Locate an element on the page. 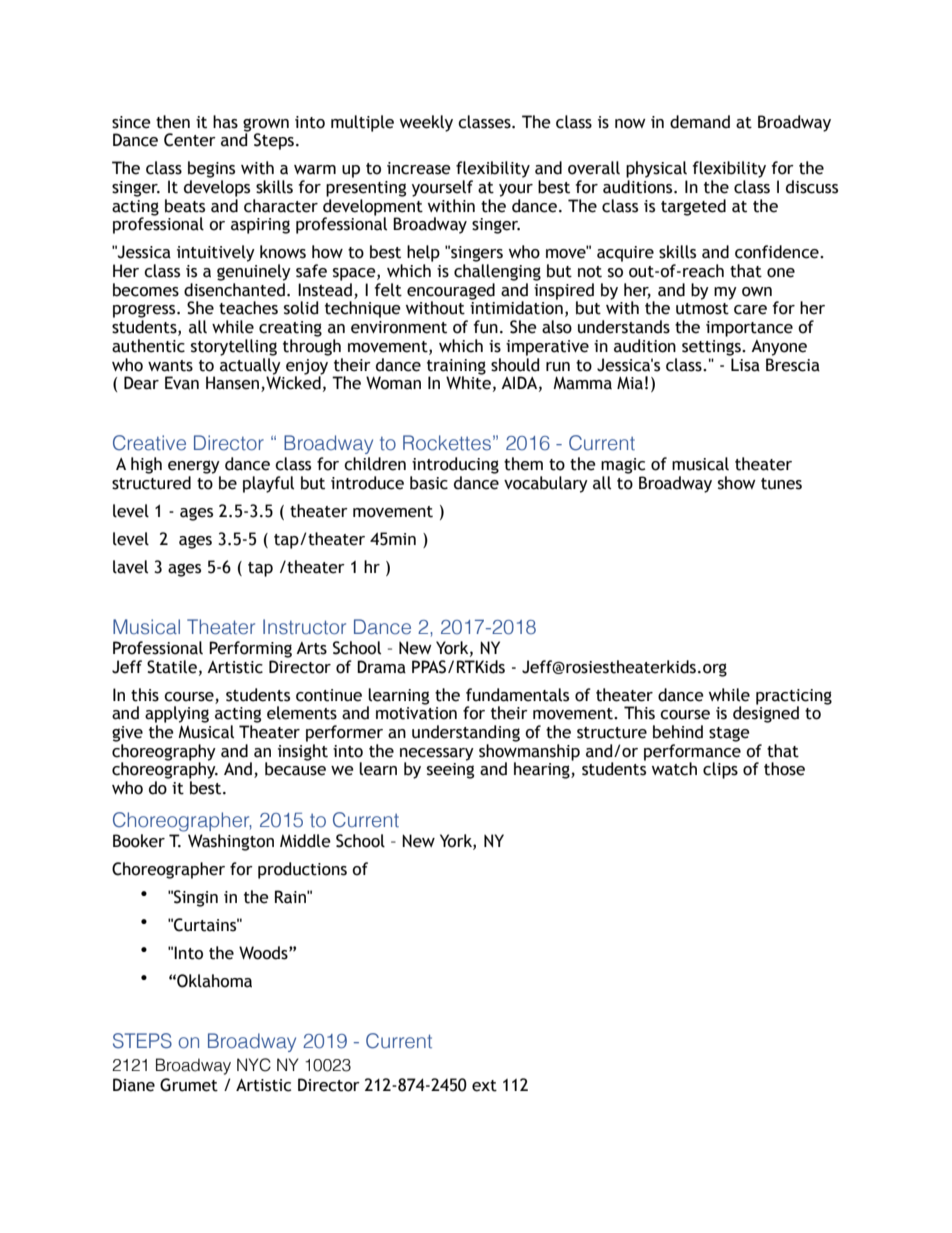  Center is located at coordinates (190, 140).
